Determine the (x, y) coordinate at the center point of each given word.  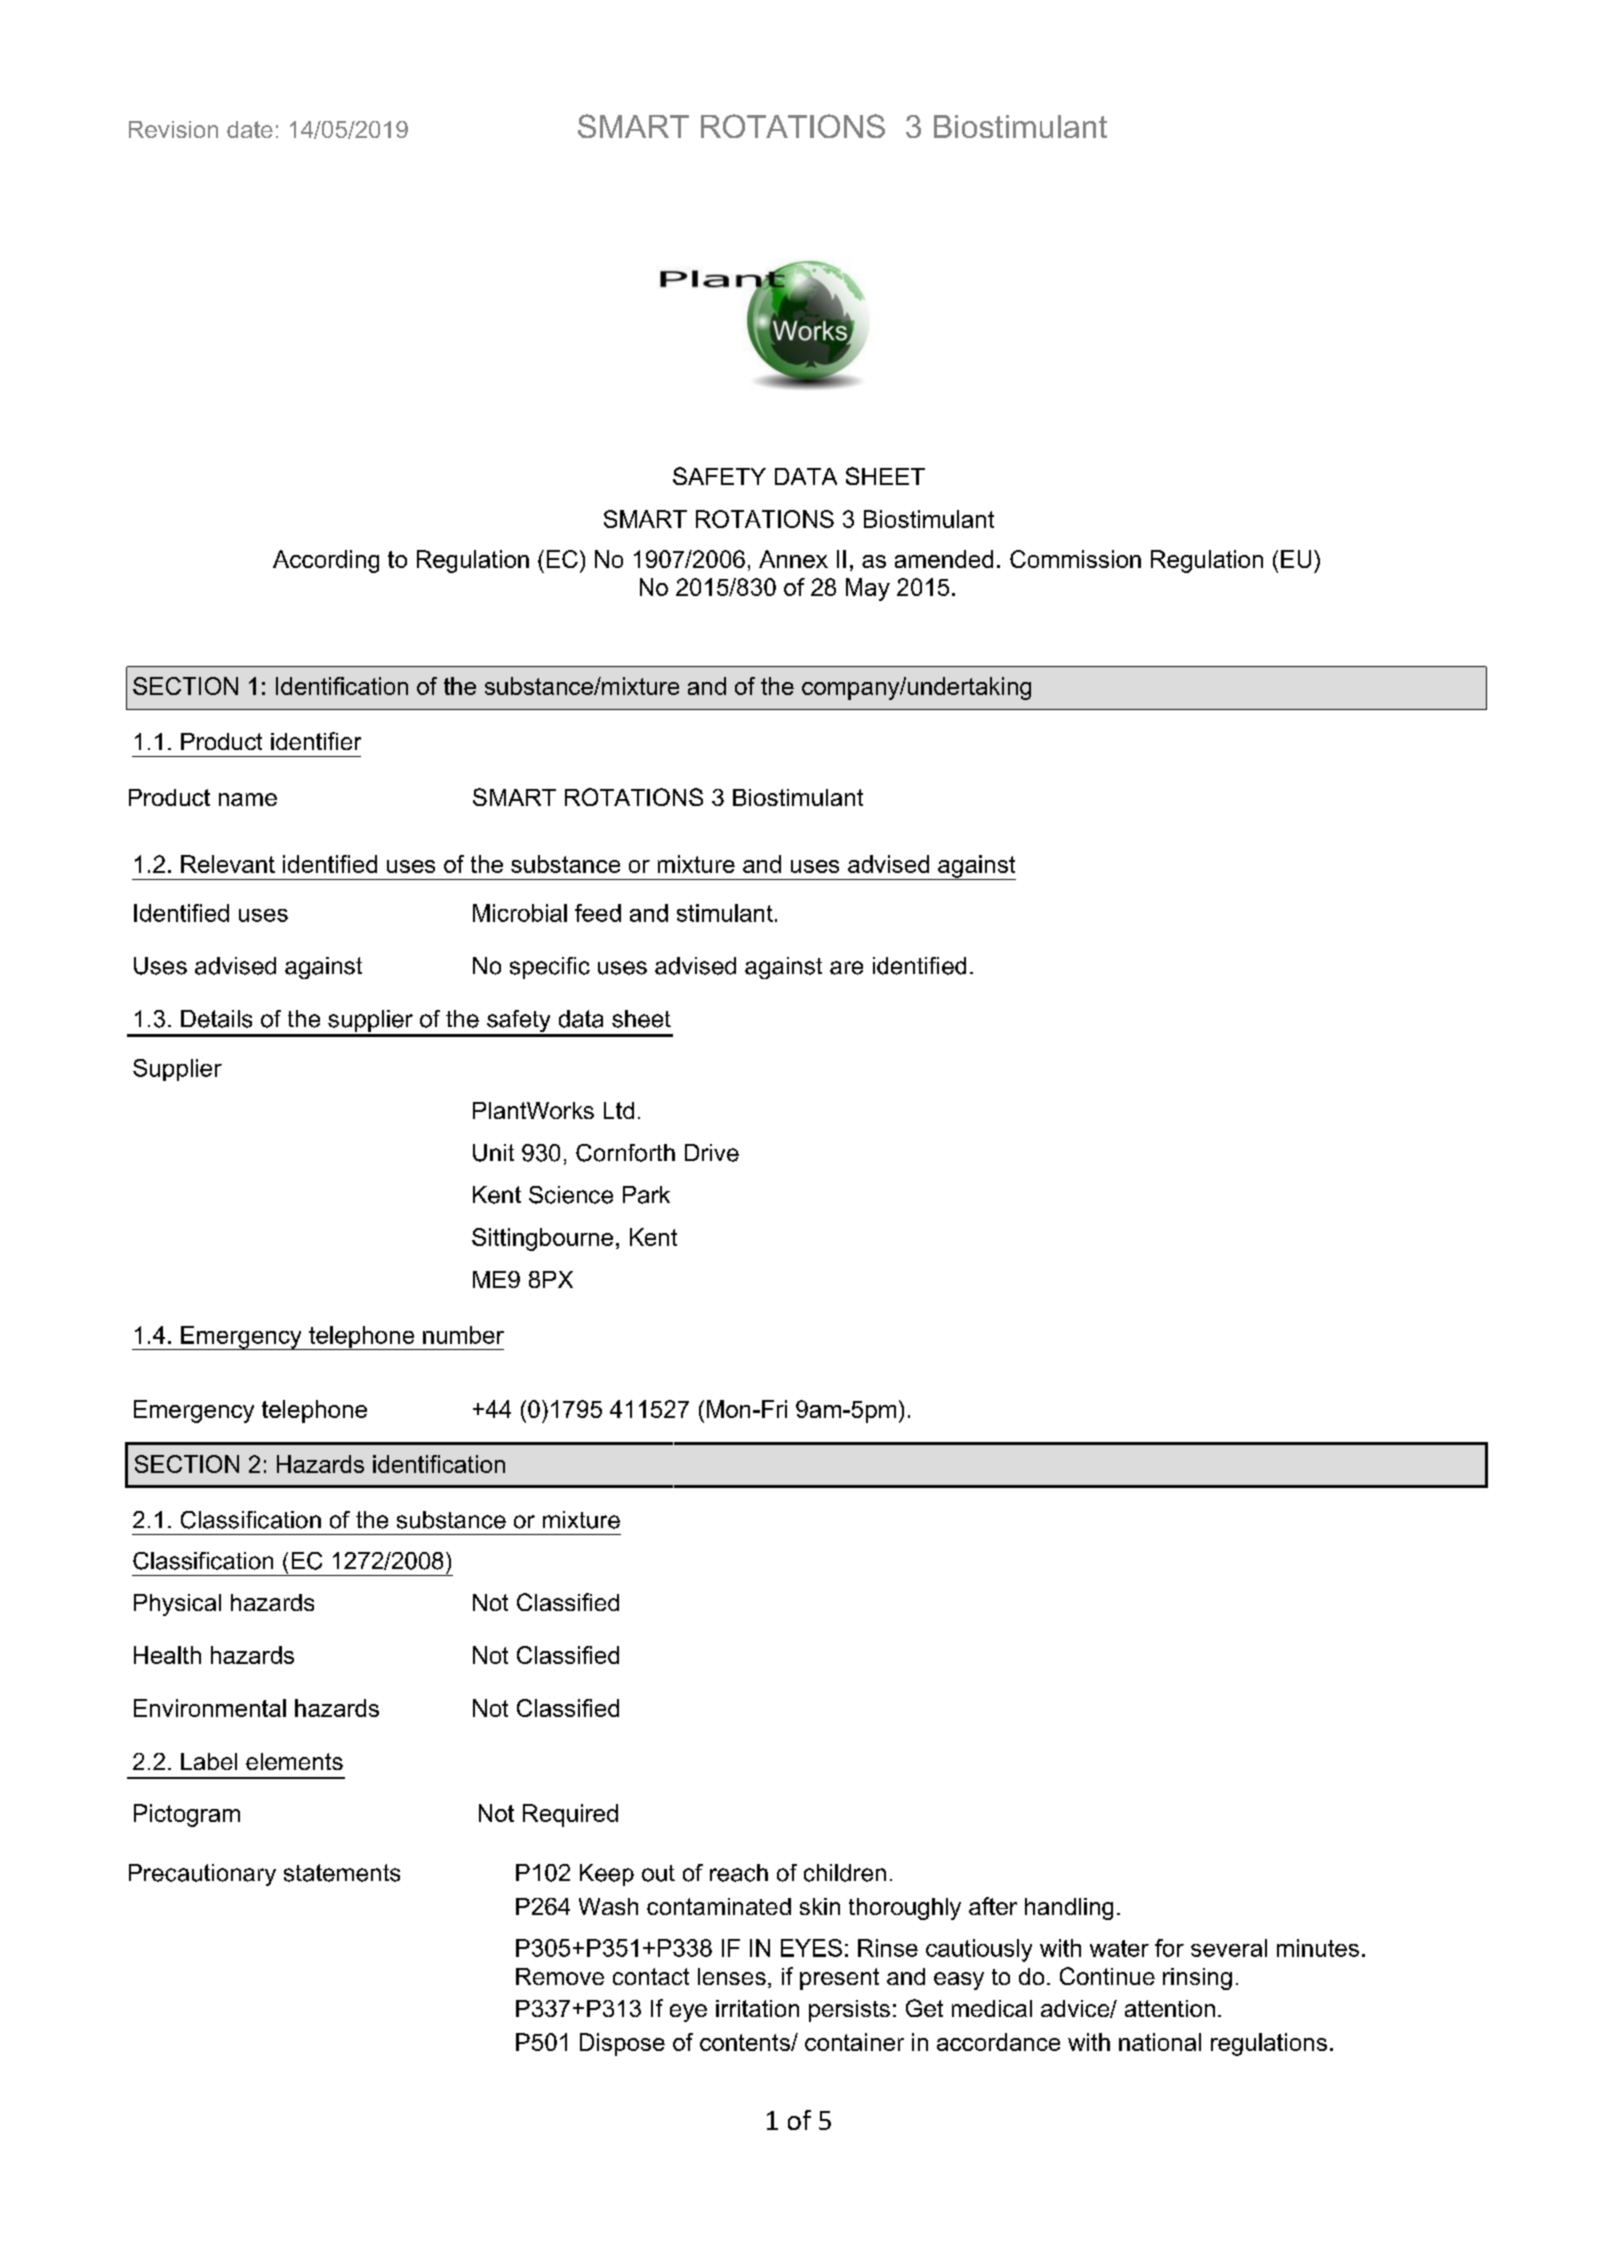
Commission (1075, 559)
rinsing (1197, 1979)
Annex (793, 559)
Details (216, 1019)
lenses (732, 1976)
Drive (712, 1153)
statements (342, 1873)
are (846, 968)
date (250, 129)
